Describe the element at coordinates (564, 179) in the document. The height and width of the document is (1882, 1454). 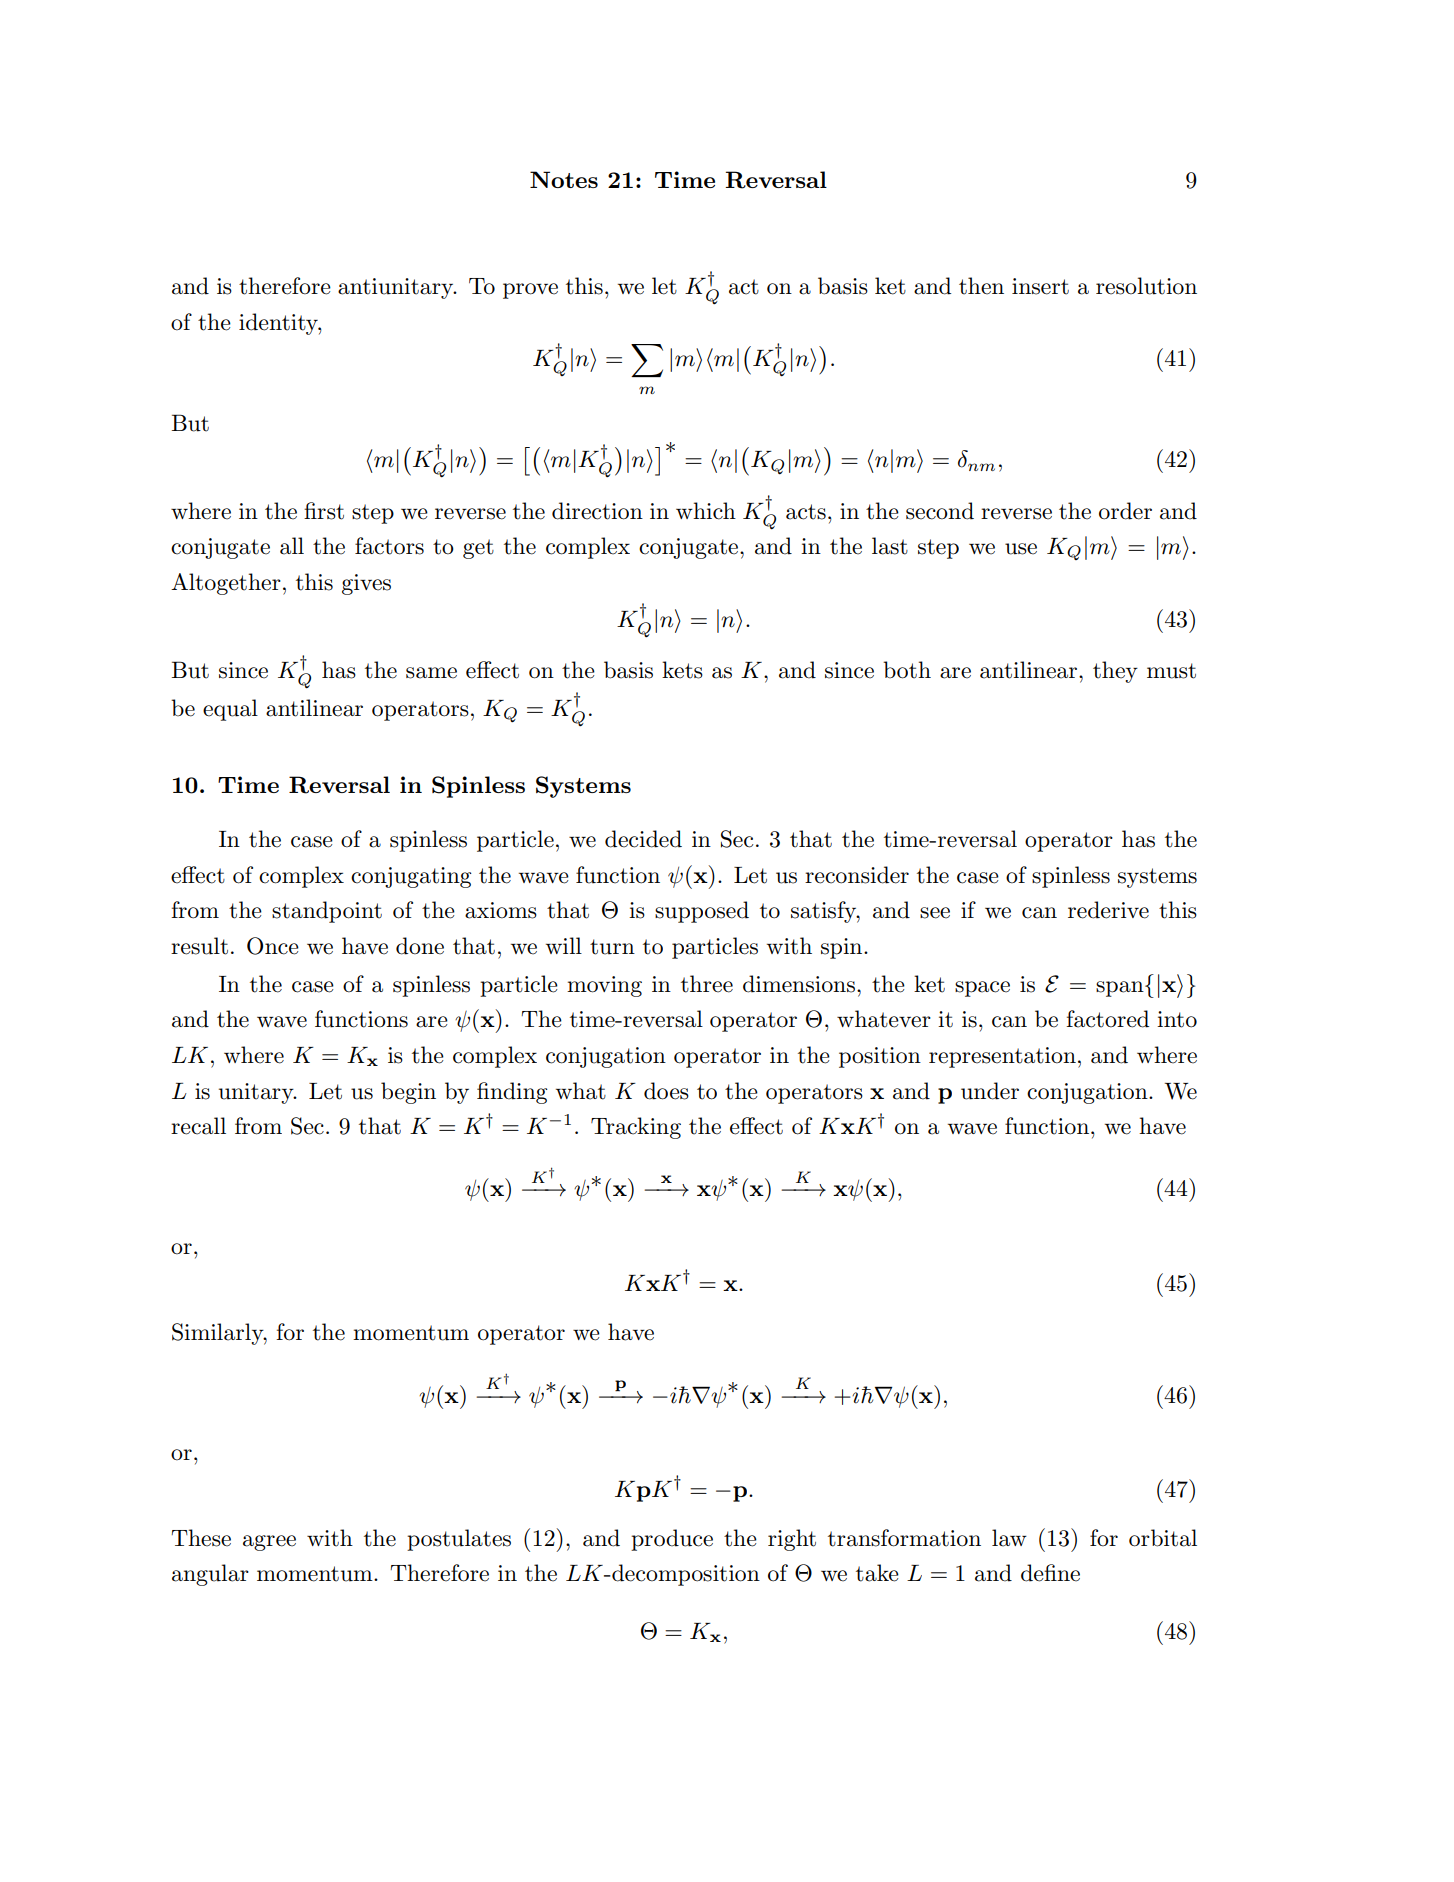
I see `Notes` at that location.
